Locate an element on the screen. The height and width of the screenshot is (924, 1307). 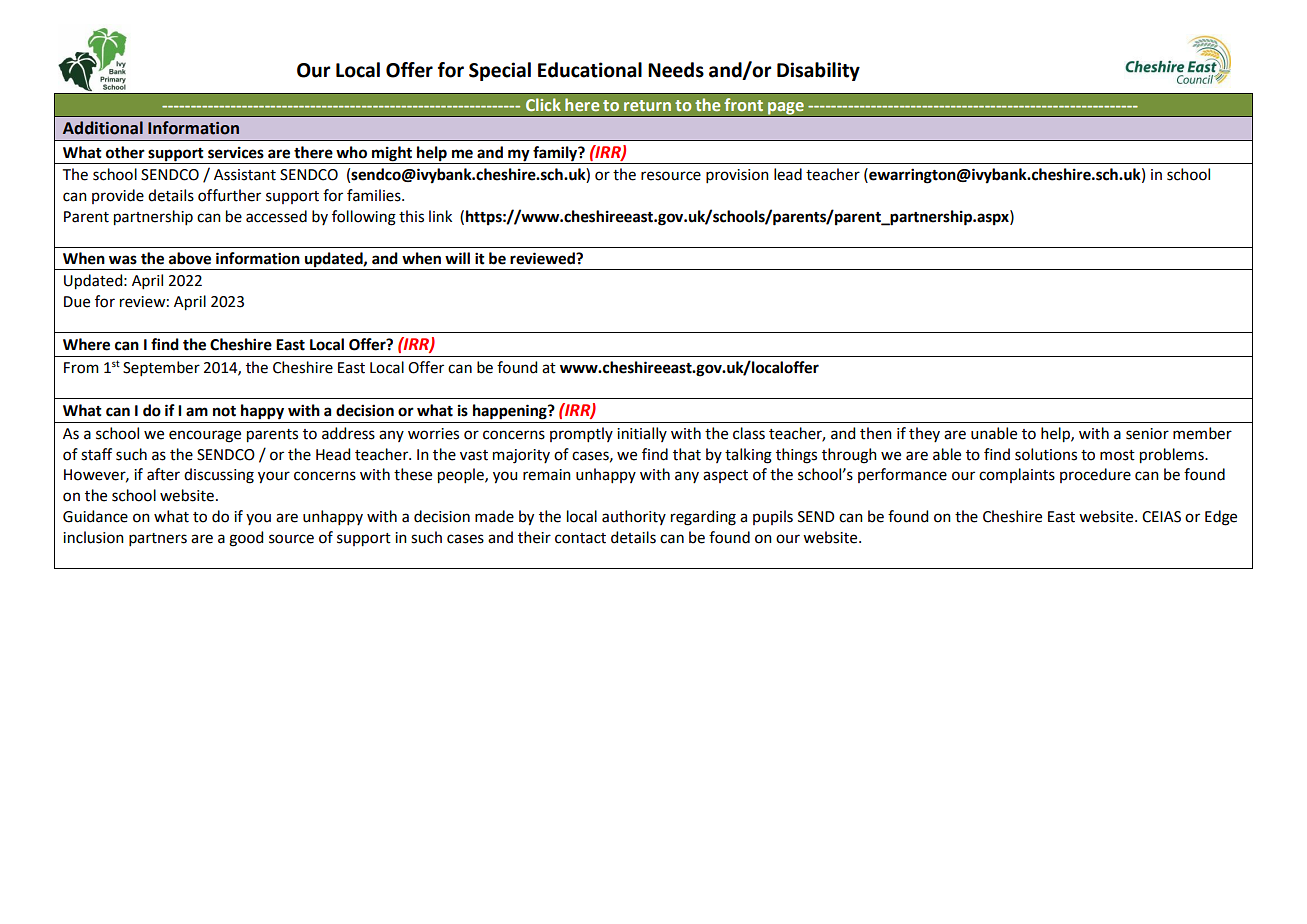
good is located at coordinates (246, 539).
